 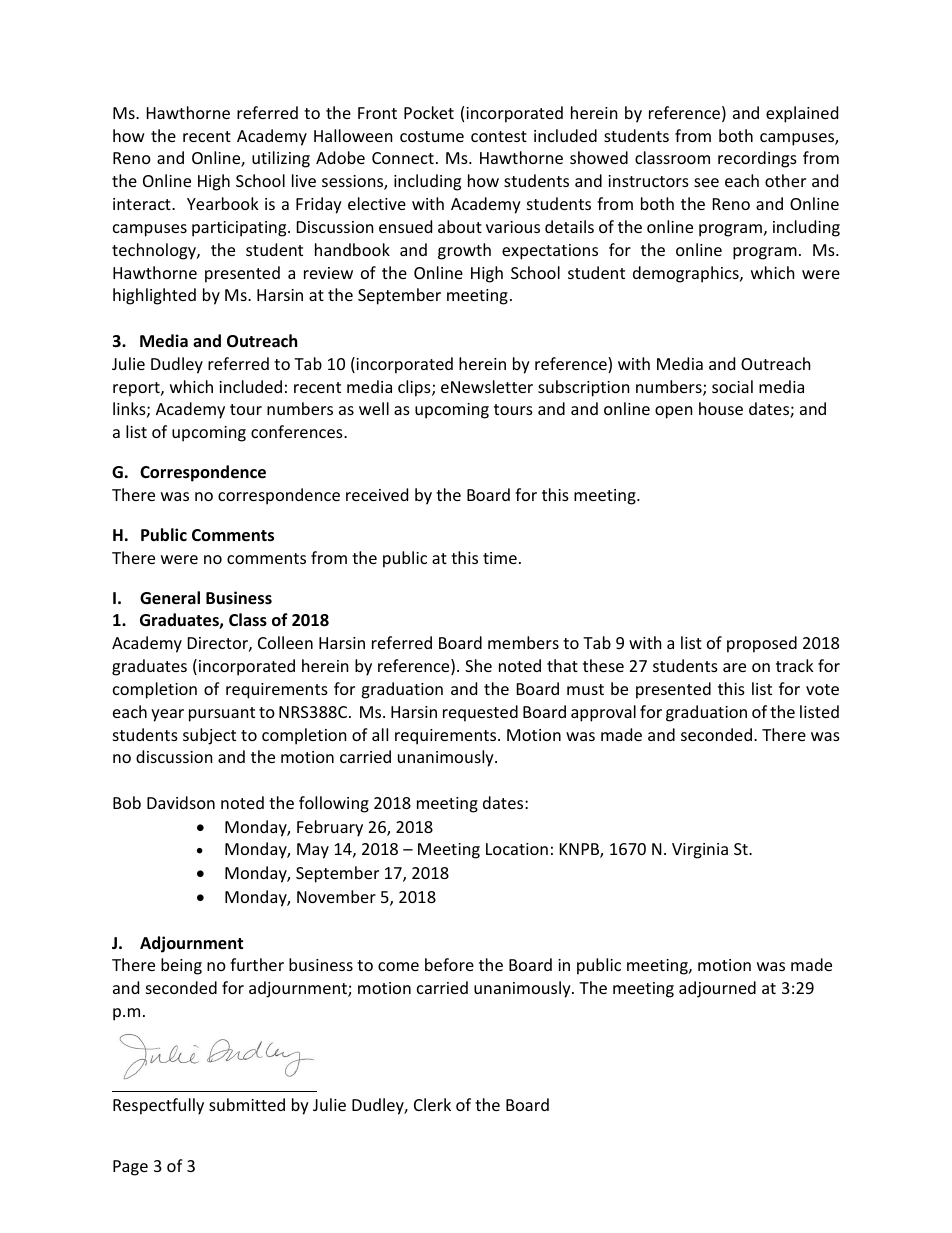 What do you see at coordinates (757, 159) in the screenshot?
I see `recordings` at bounding box center [757, 159].
